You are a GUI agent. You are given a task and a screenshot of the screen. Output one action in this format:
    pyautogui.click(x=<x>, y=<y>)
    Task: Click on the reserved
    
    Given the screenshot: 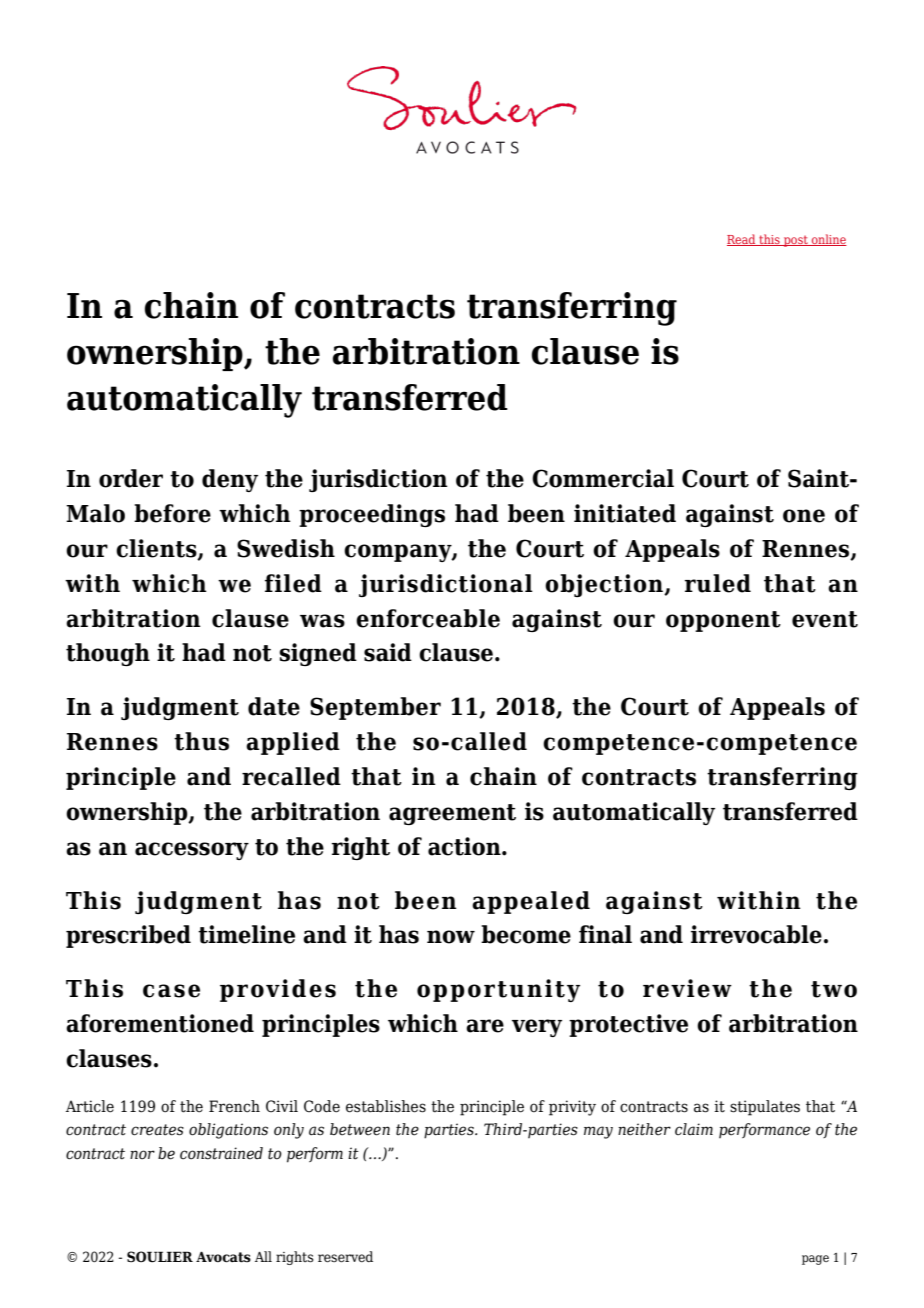 What is the action you would take?
    pyautogui.click(x=345, y=1257)
